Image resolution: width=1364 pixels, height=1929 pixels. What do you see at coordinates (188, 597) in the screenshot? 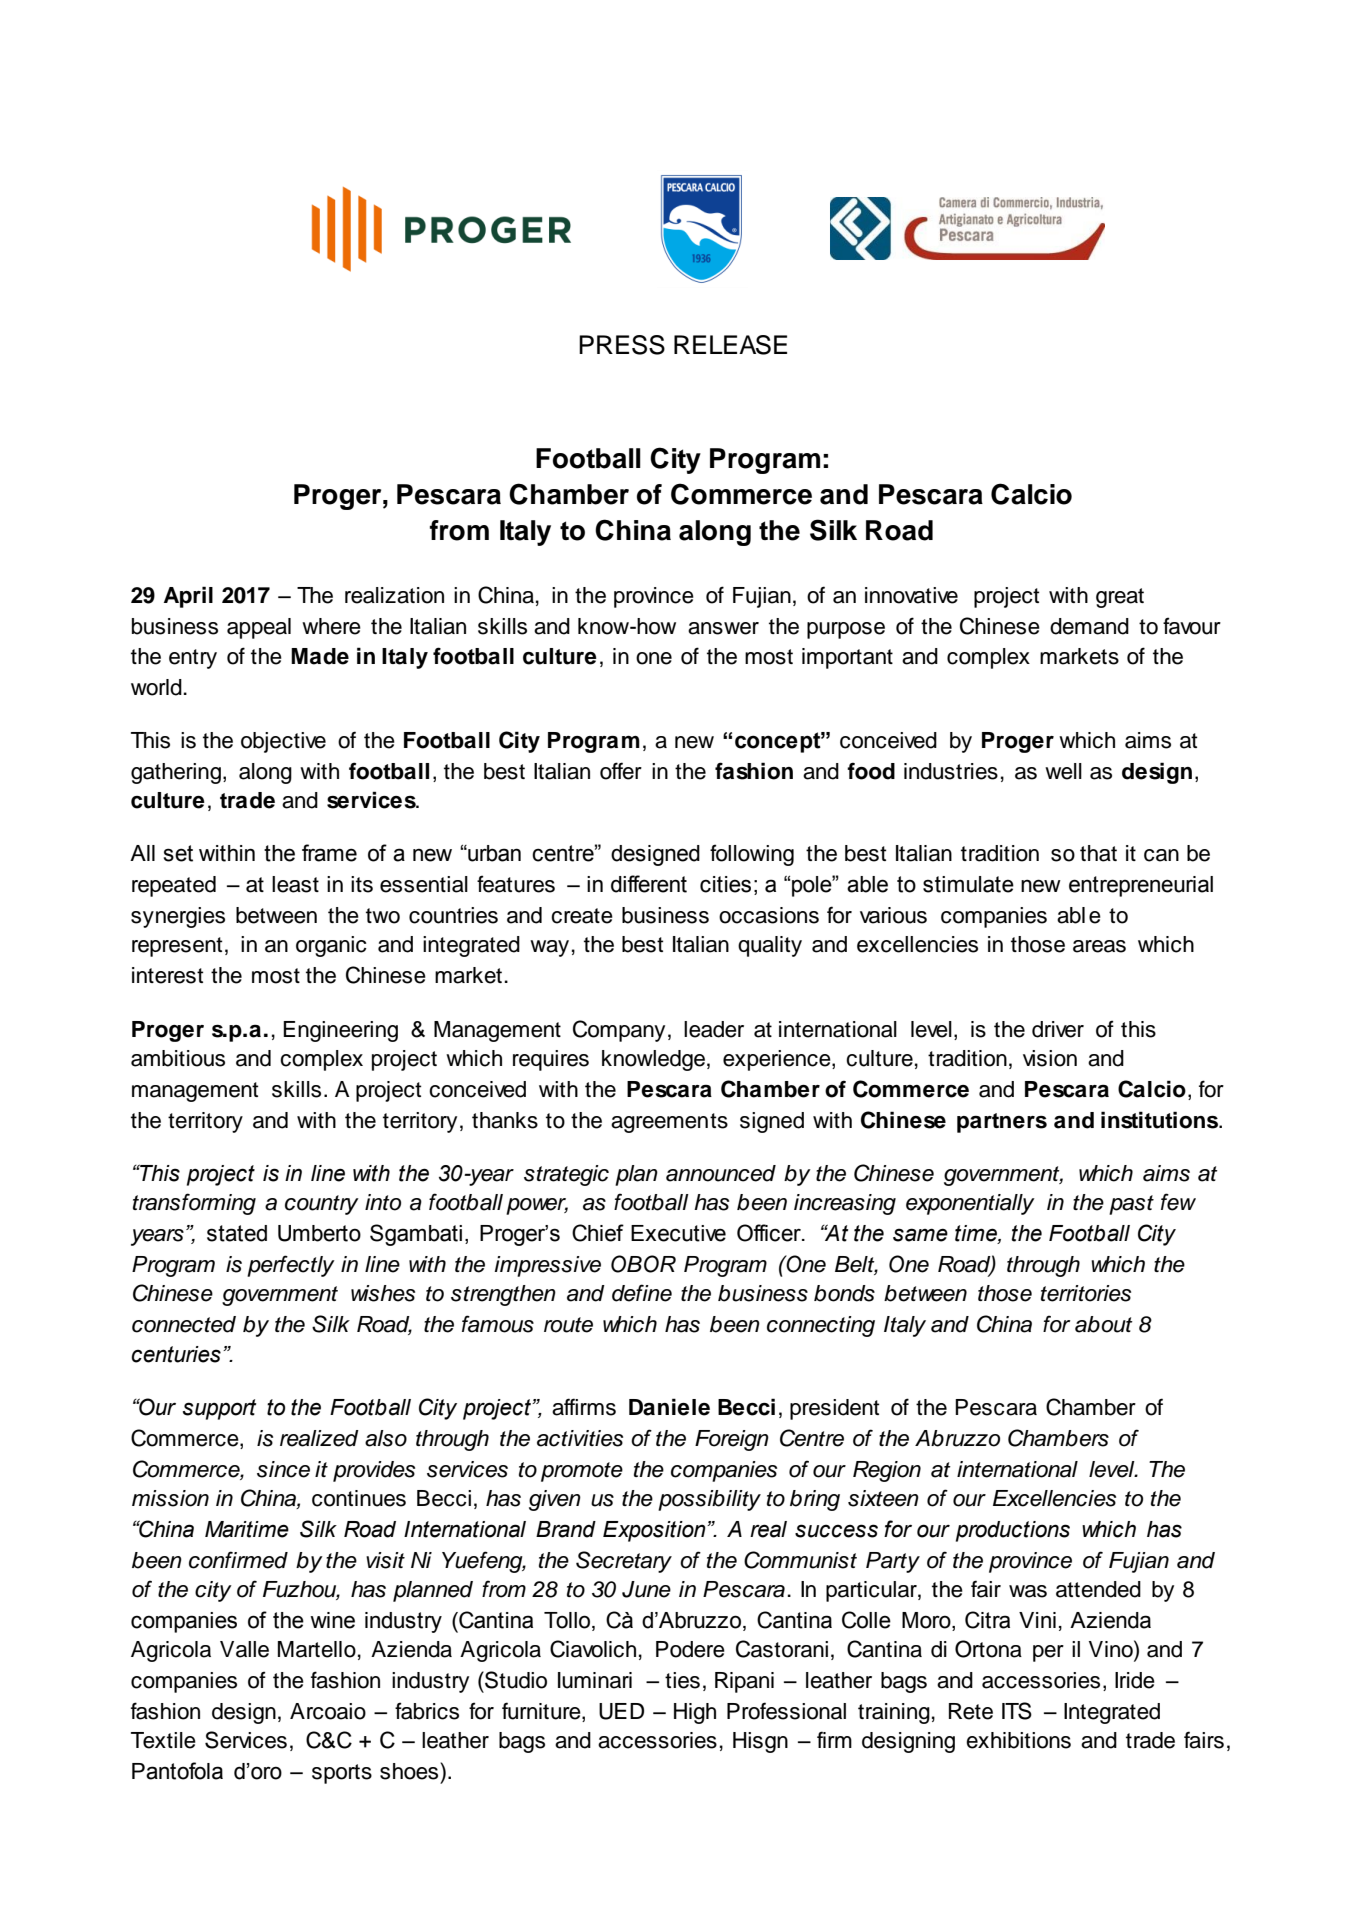
I see `April` at bounding box center [188, 597].
